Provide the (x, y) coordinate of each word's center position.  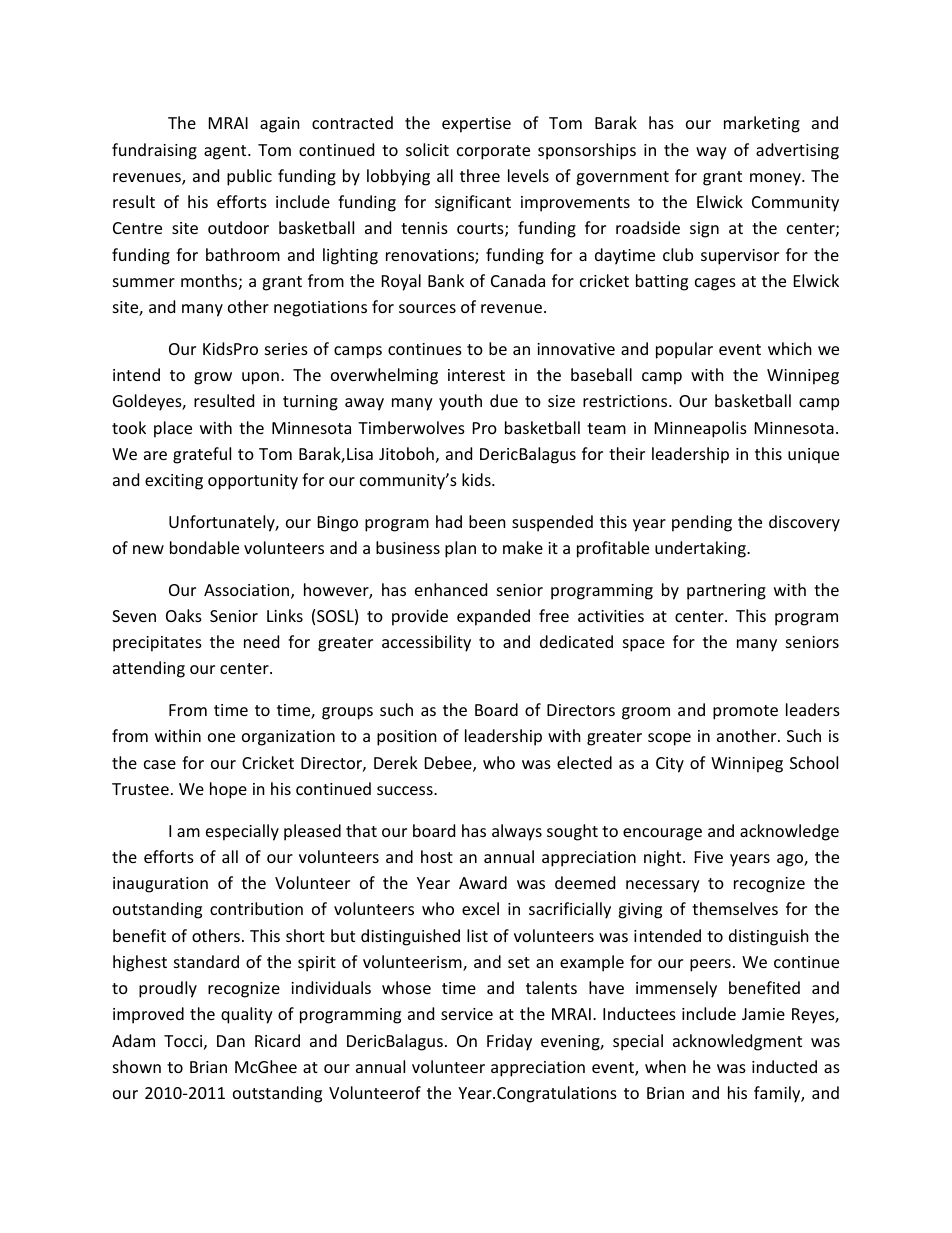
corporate (493, 152)
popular (684, 350)
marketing (762, 124)
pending (702, 523)
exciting (174, 482)
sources (427, 308)
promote (745, 712)
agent (226, 152)
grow (213, 378)
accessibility (426, 643)
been (487, 521)
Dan (231, 1041)
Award (483, 882)
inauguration (160, 885)
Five (709, 857)
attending (149, 669)
